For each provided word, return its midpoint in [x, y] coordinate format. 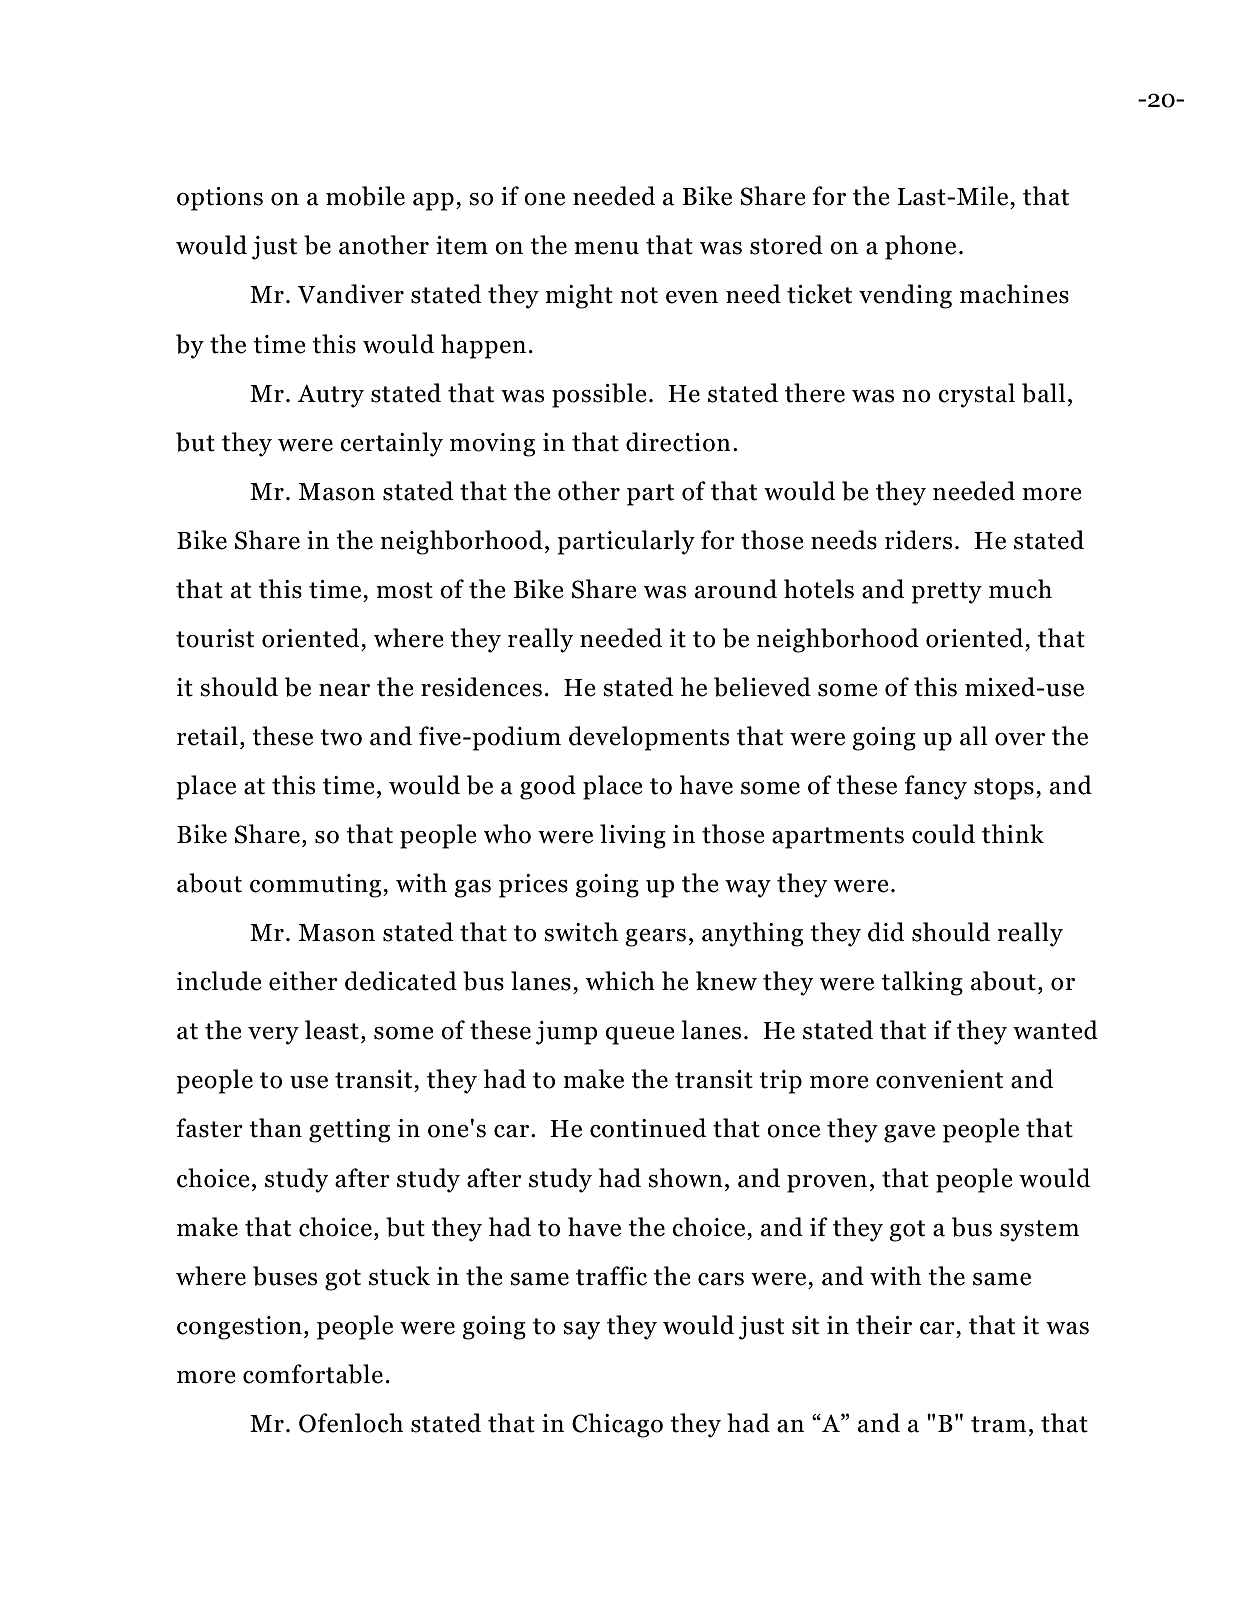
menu [606, 248]
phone [920, 247]
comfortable [313, 1374]
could [943, 834]
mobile [365, 196]
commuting [317, 886]
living [633, 836]
